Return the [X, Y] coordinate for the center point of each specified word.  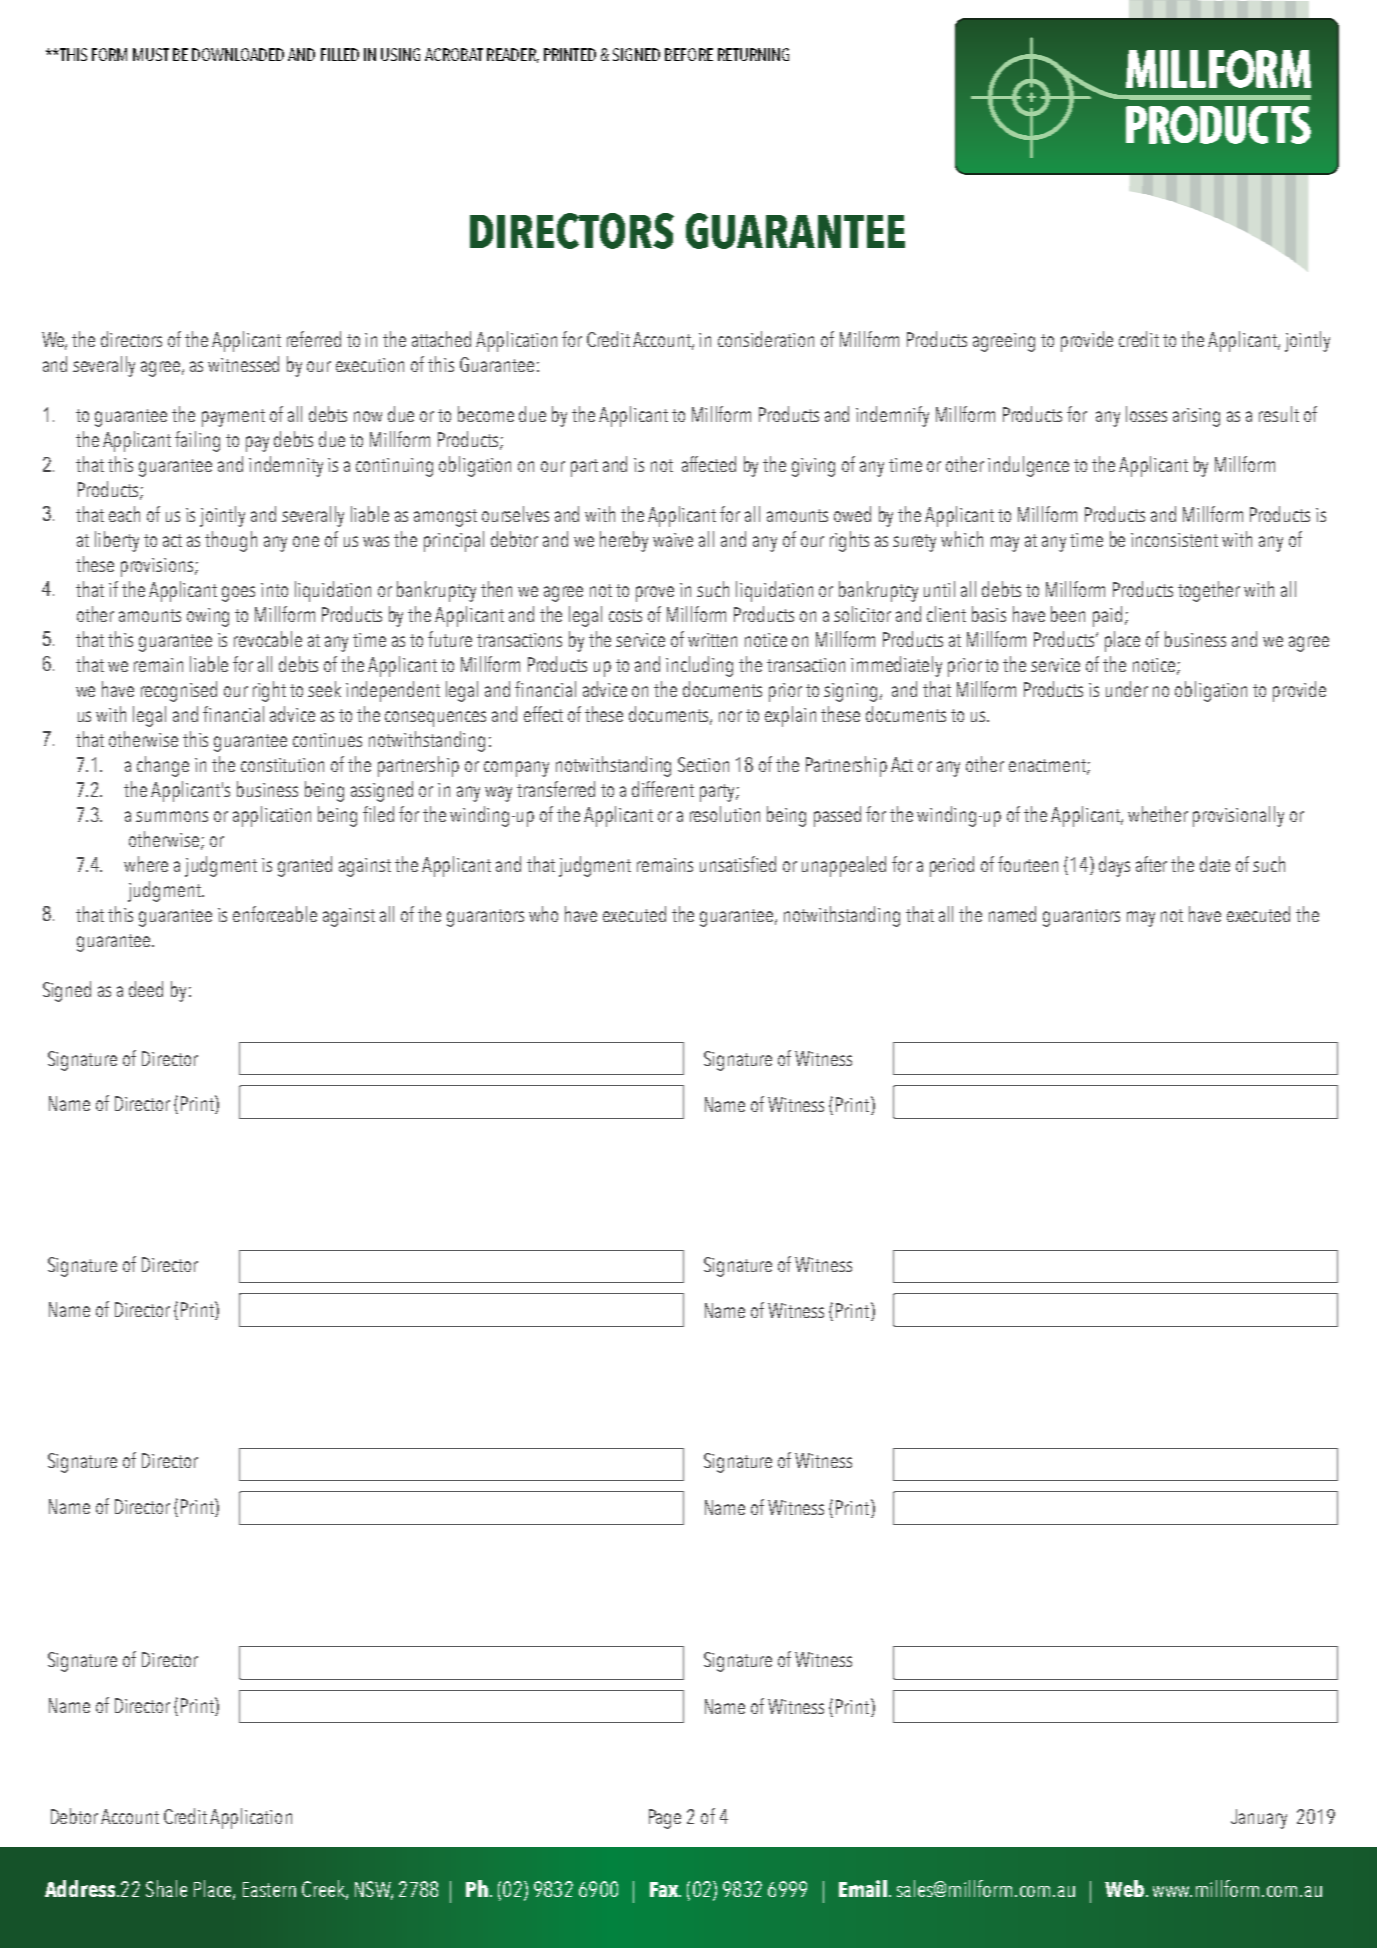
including [699, 666]
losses [1146, 414]
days [1114, 866]
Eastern [269, 1889]
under [1127, 689]
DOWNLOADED [238, 54]
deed [146, 989]
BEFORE [689, 54]
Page [665, 1819]
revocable [268, 639]
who [543, 914]
